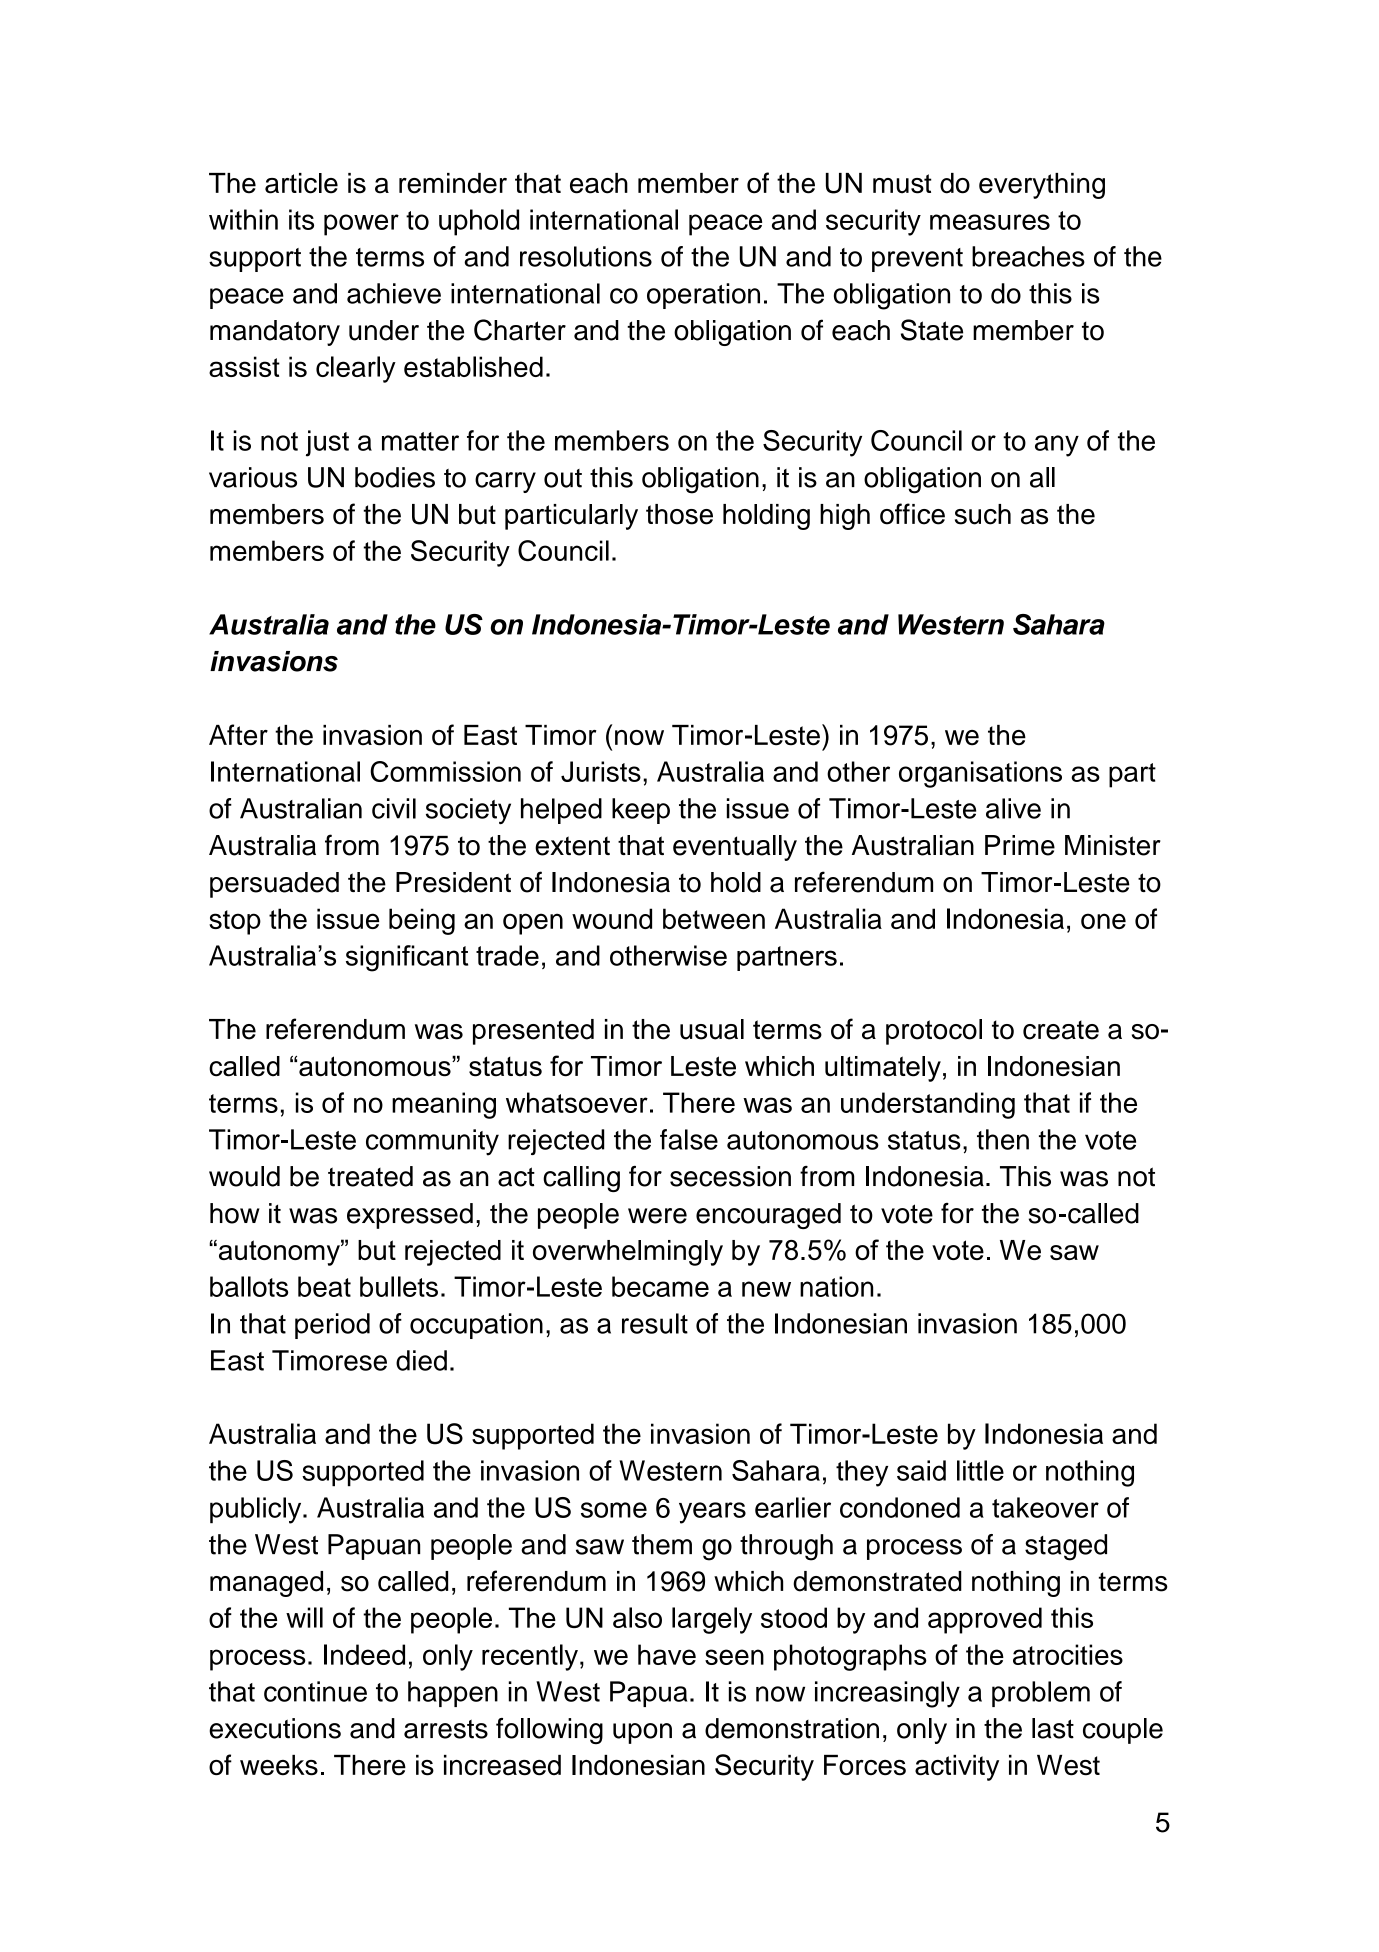 The height and width of the document is (1952, 1379). What do you see at coordinates (238, 735) in the document?
I see `After` at bounding box center [238, 735].
